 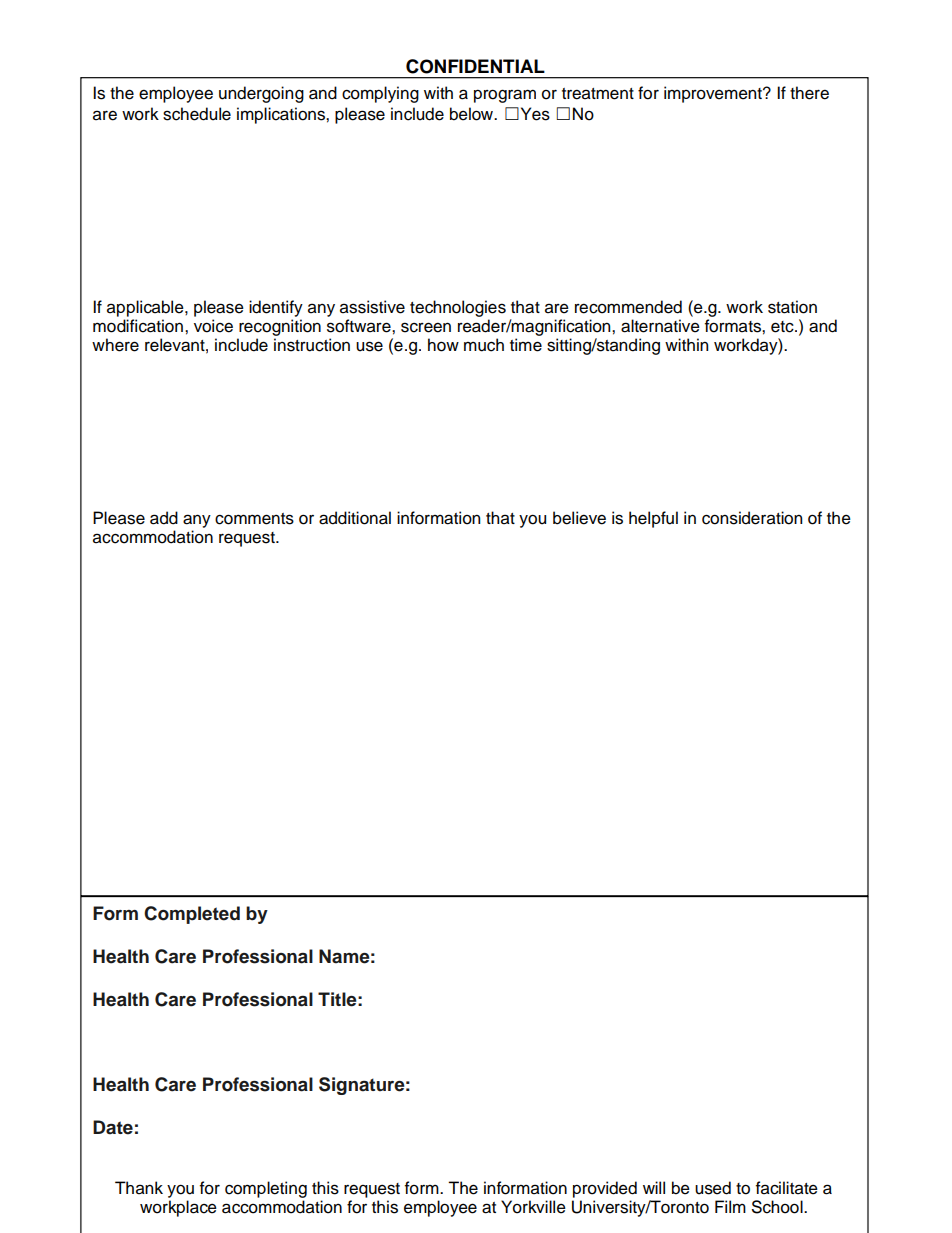 I want to click on schedule, so click(x=197, y=114).
